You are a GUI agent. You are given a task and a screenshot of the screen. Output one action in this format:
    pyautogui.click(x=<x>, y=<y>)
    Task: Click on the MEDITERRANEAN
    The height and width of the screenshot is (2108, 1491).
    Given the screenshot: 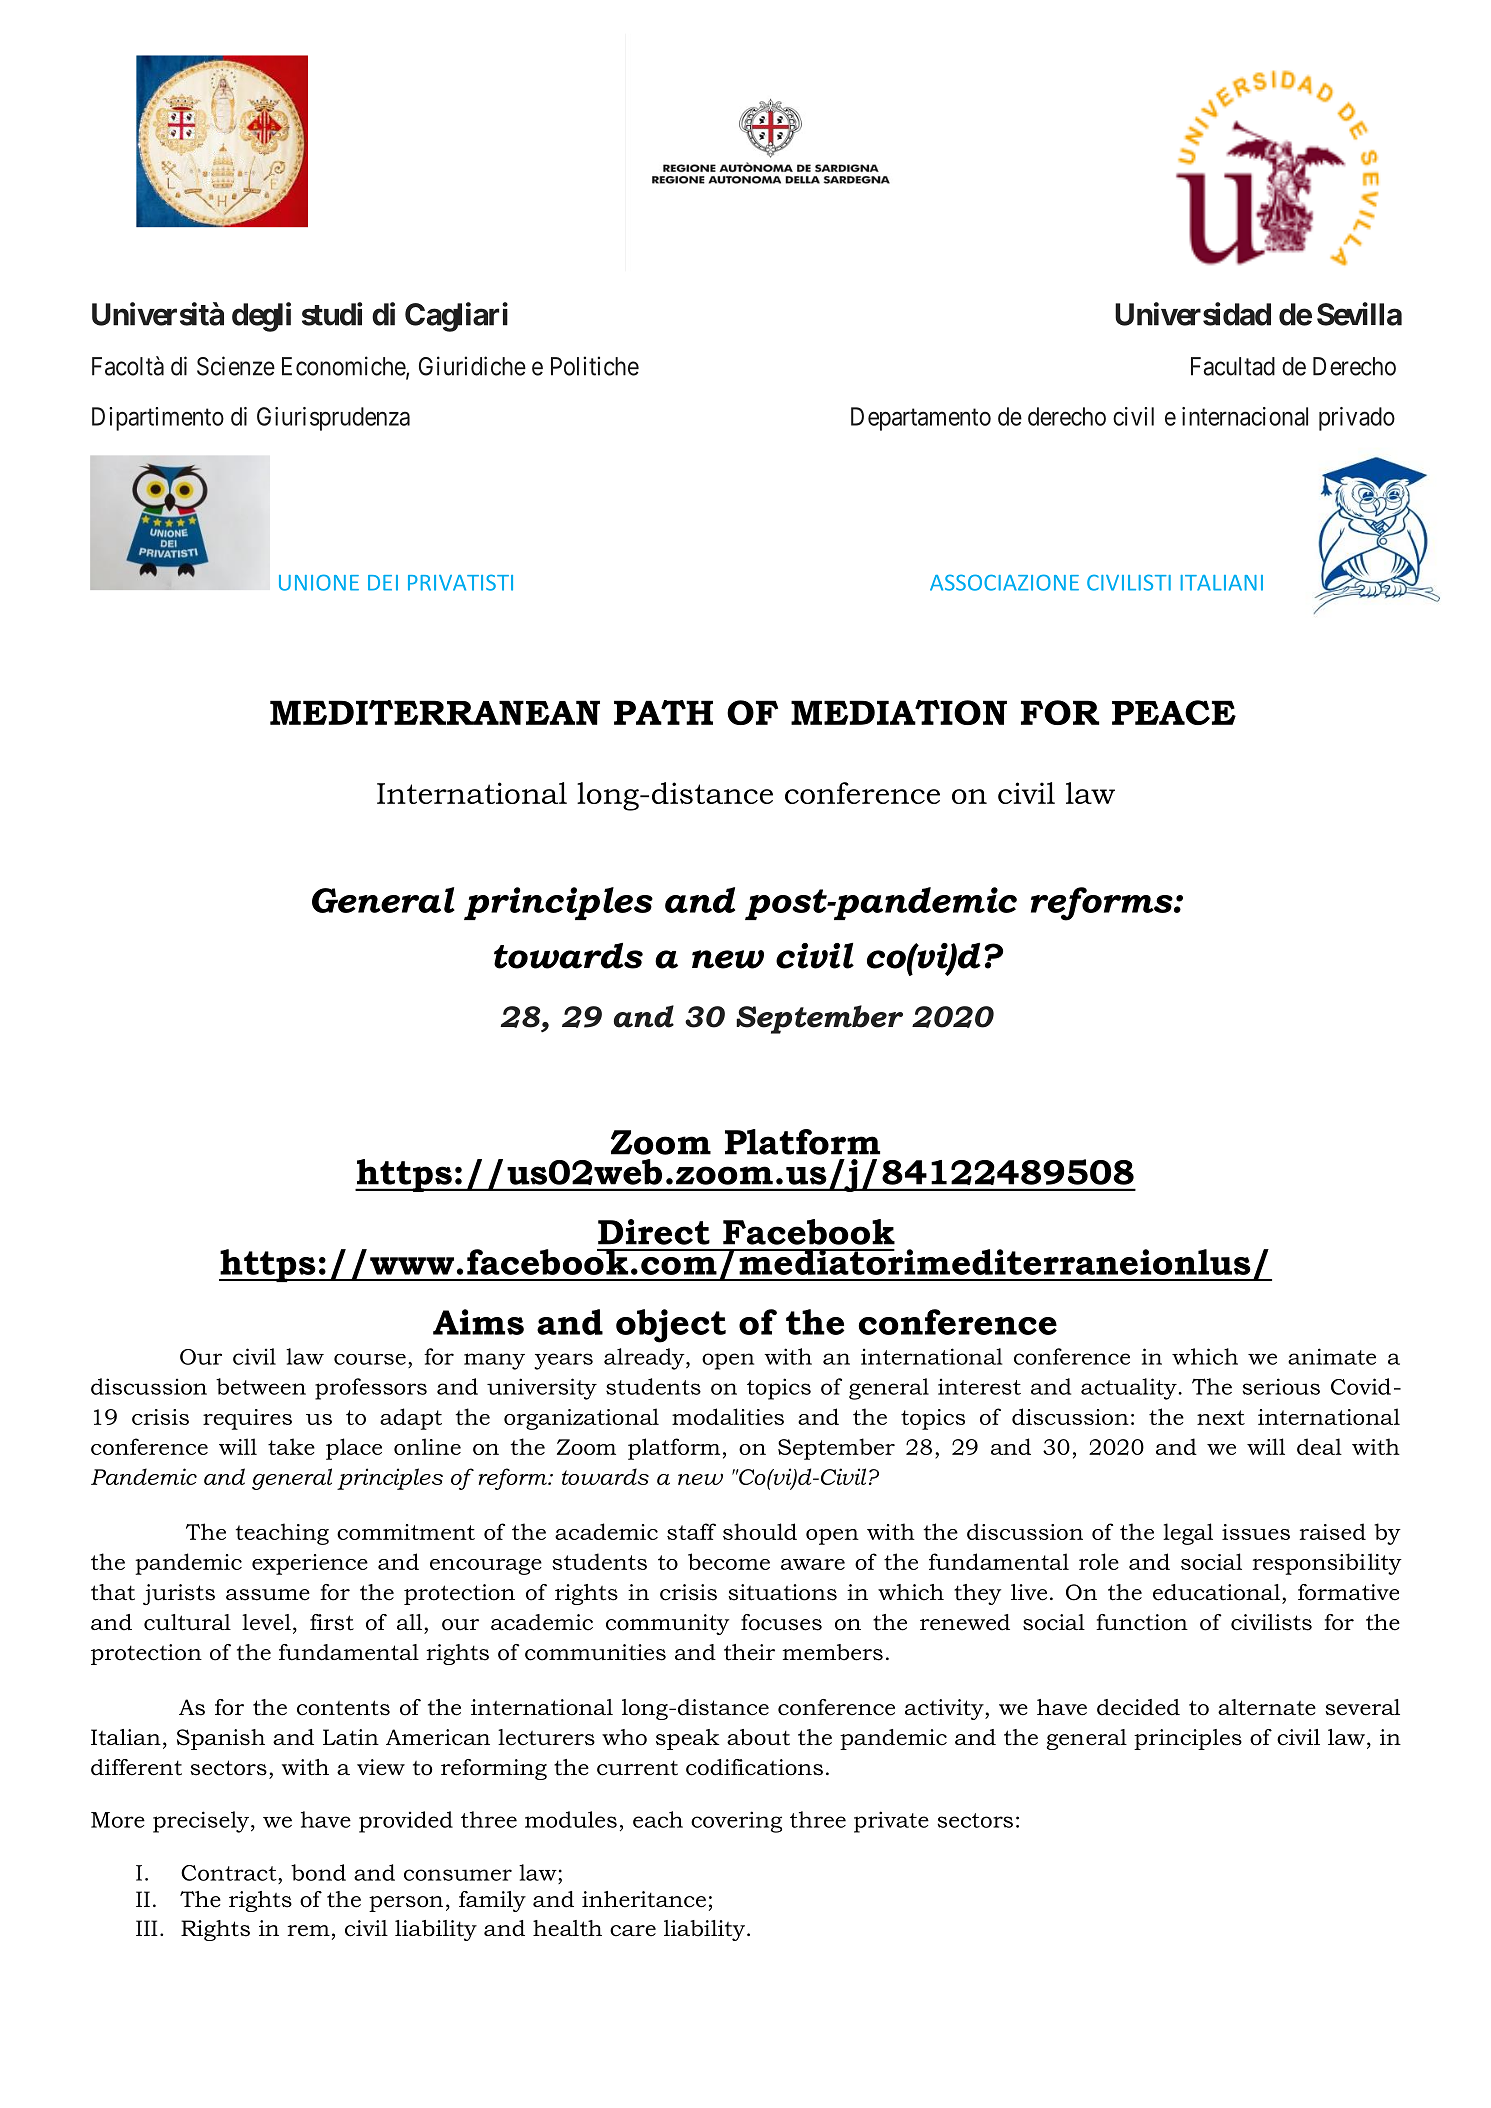 What is the action you would take?
    pyautogui.click(x=435, y=712)
